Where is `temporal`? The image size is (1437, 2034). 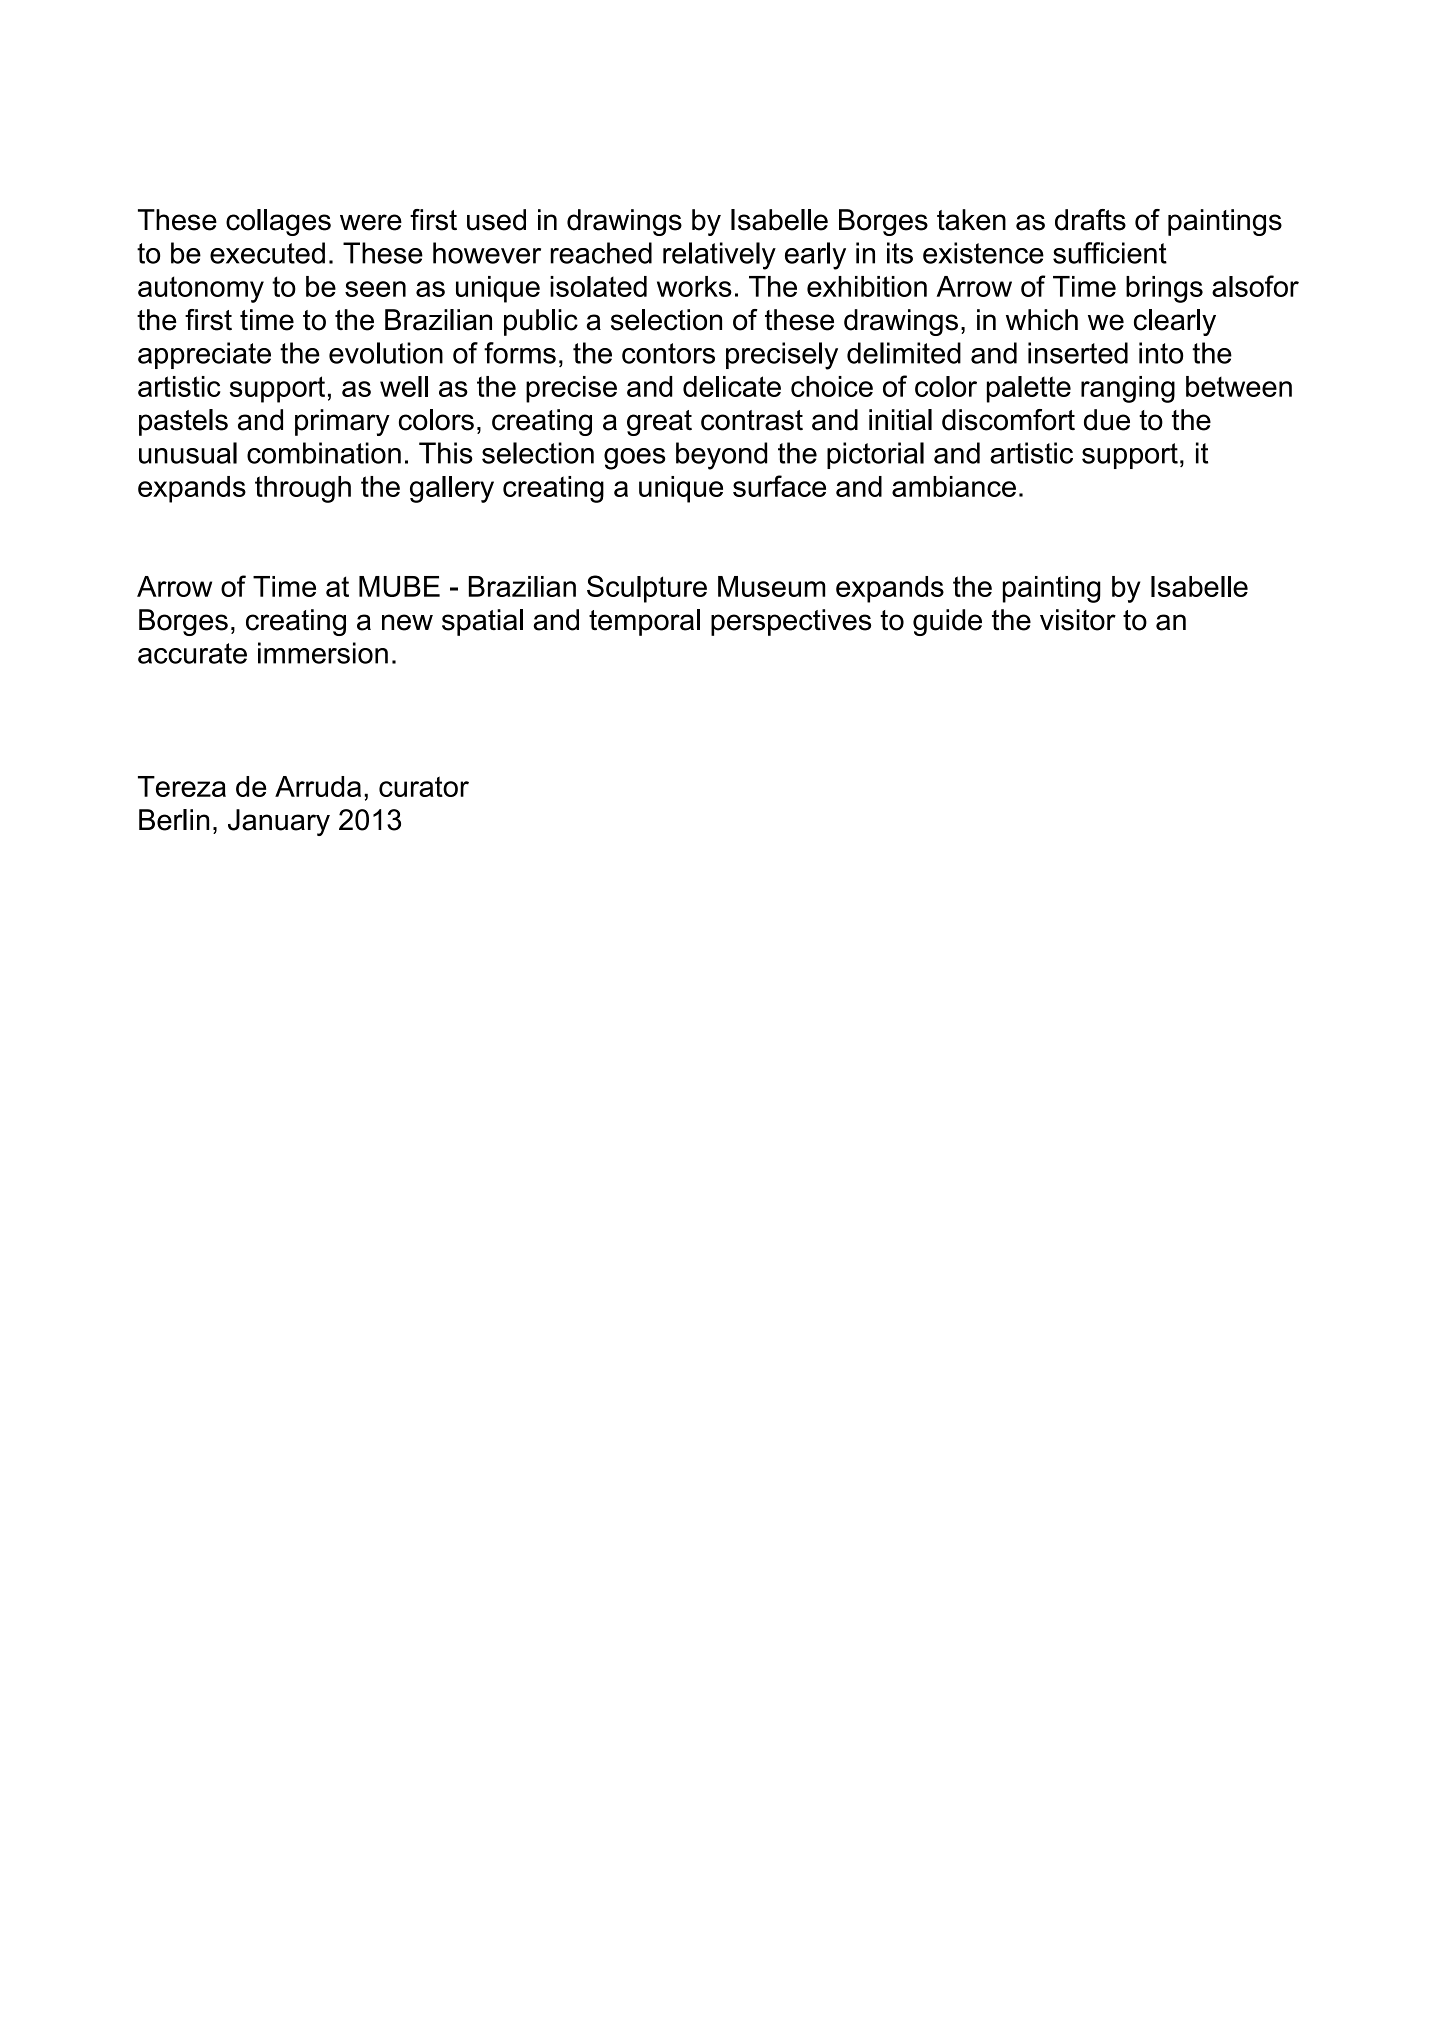
temporal is located at coordinates (644, 622).
